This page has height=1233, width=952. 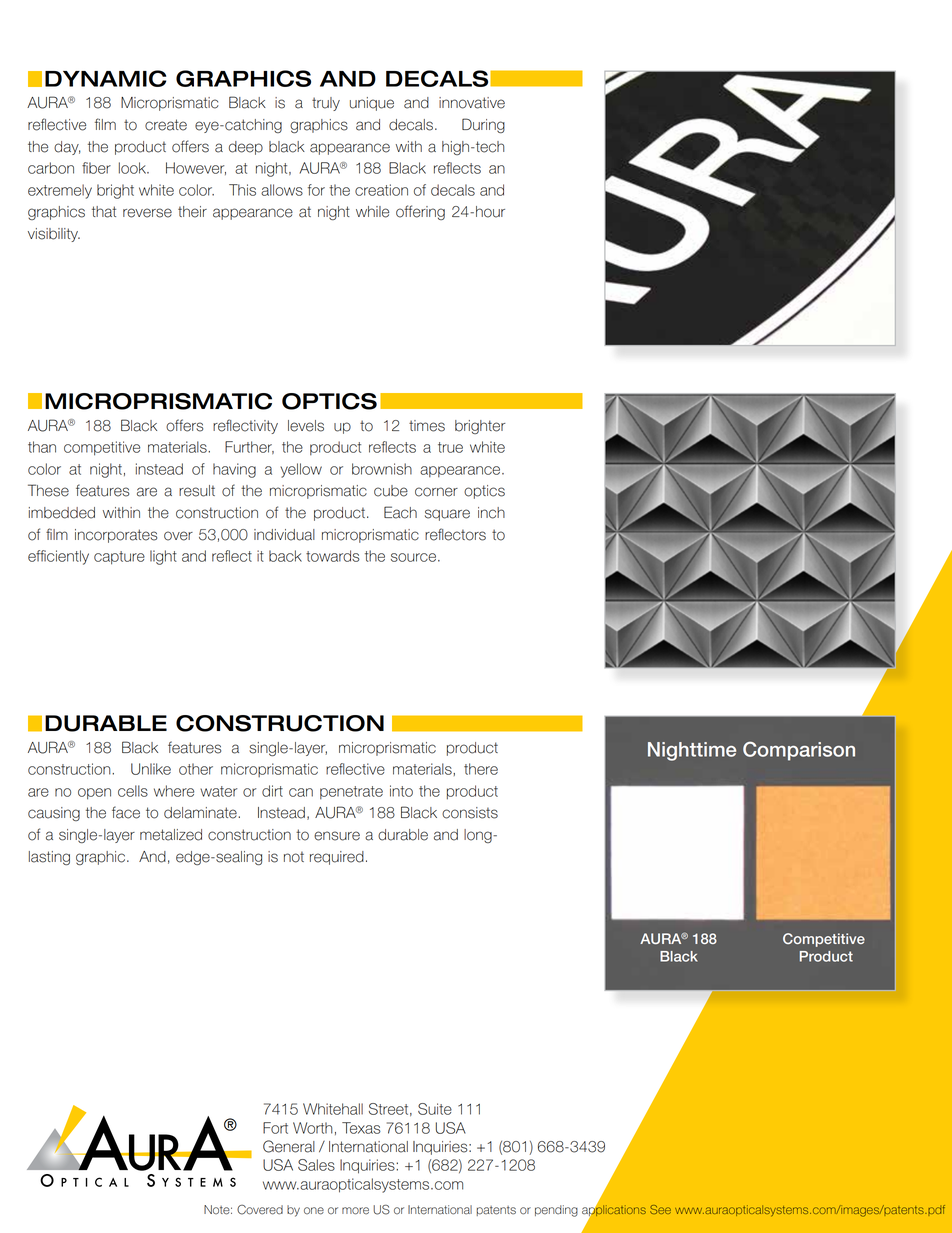 What do you see at coordinates (275, 1128) in the page?
I see `Fort` at bounding box center [275, 1128].
